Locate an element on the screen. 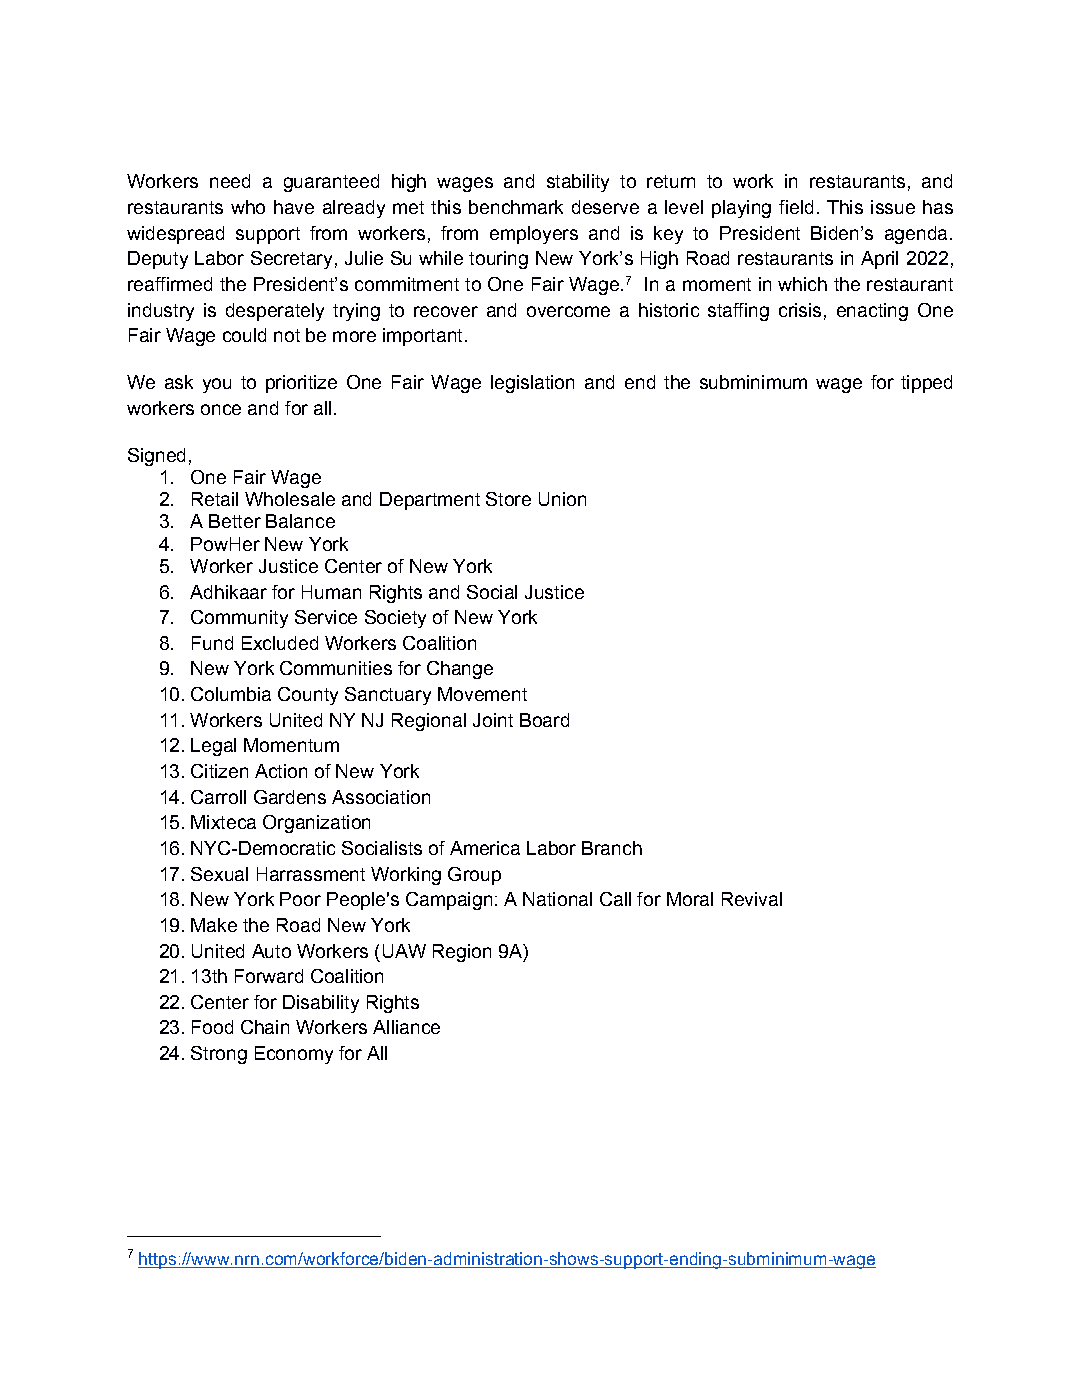  Union is located at coordinates (562, 499).
